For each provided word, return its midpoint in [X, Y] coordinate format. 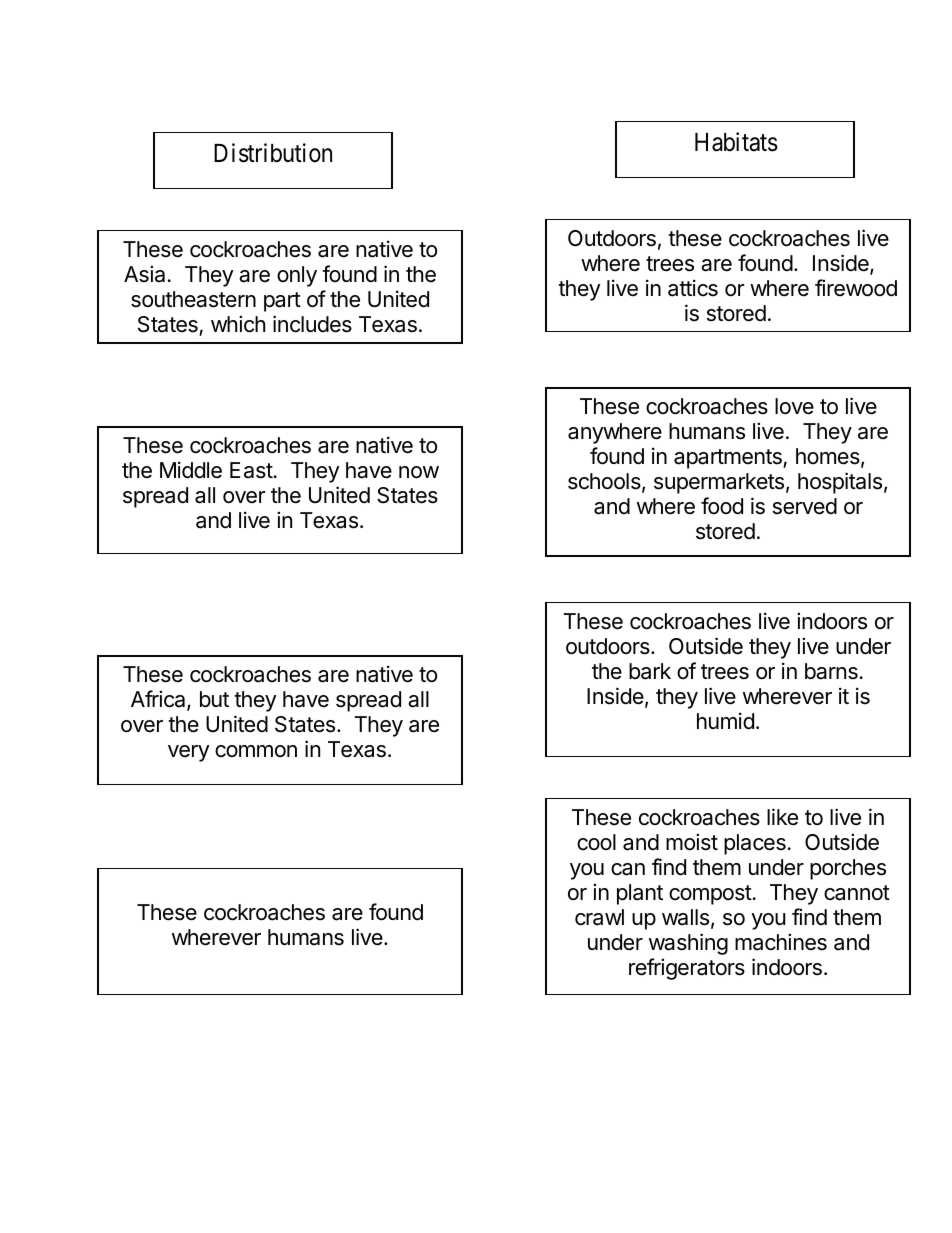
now [419, 472]
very [189, 753]
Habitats [736, 142]
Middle [191, 470]
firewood [856, 288]
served [805, 506]
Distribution [273, 153]
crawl [599, 917]
